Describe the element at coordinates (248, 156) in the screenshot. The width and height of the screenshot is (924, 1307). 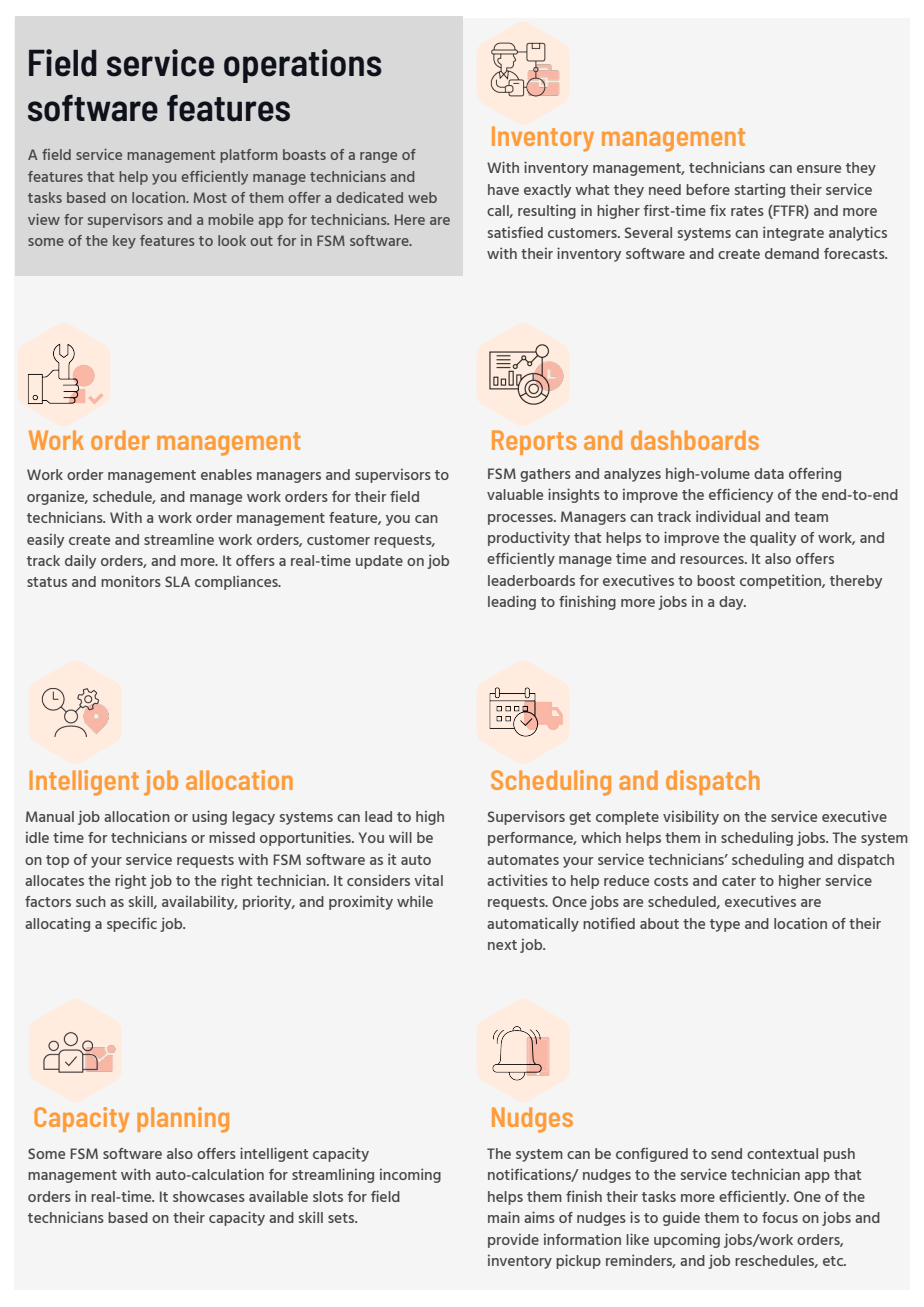
I see `platform` at that location.
